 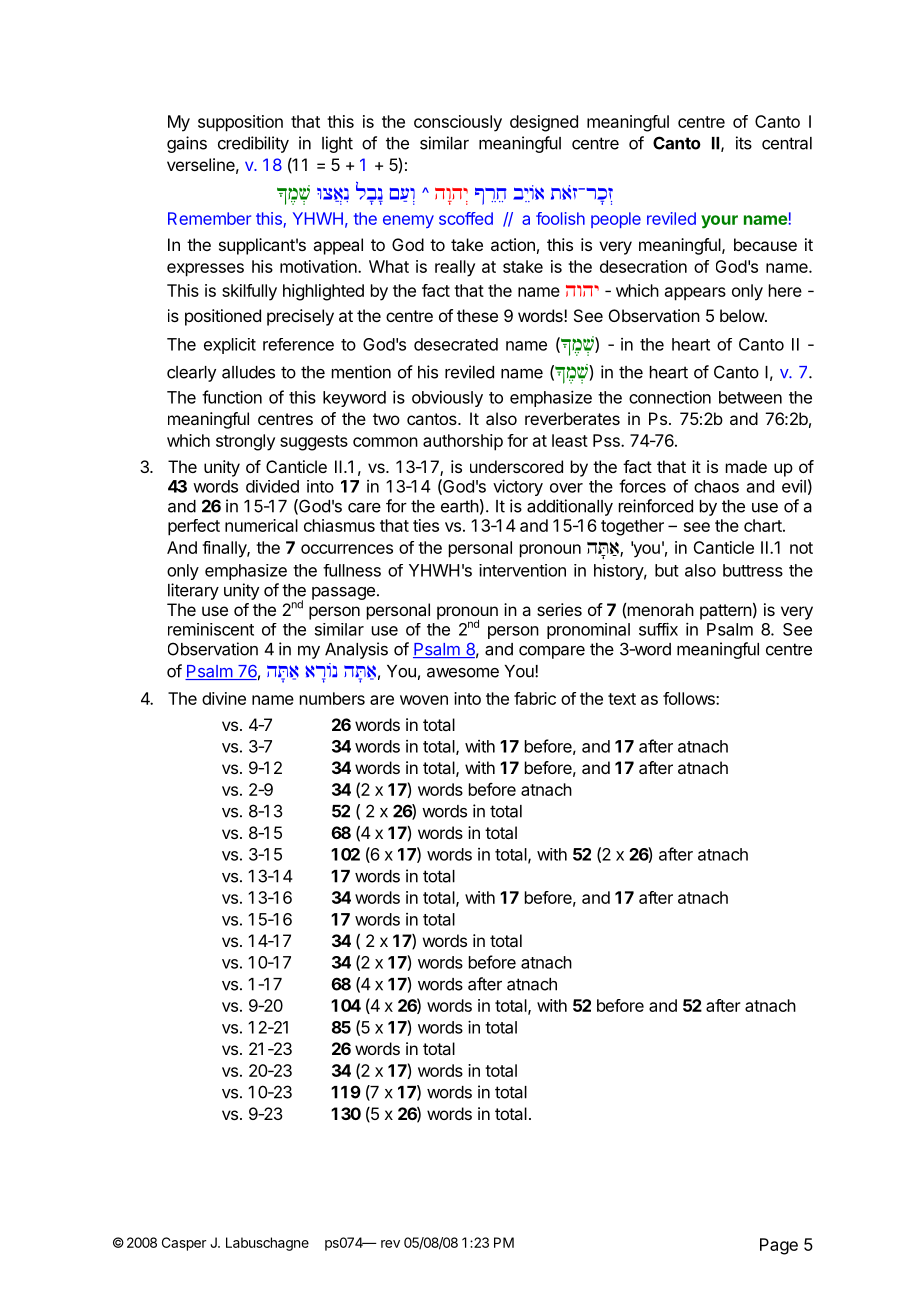 What do you see at coordinates (224, 698) in the screenshot?
I see `divine` at bounding box center [224, 698].
